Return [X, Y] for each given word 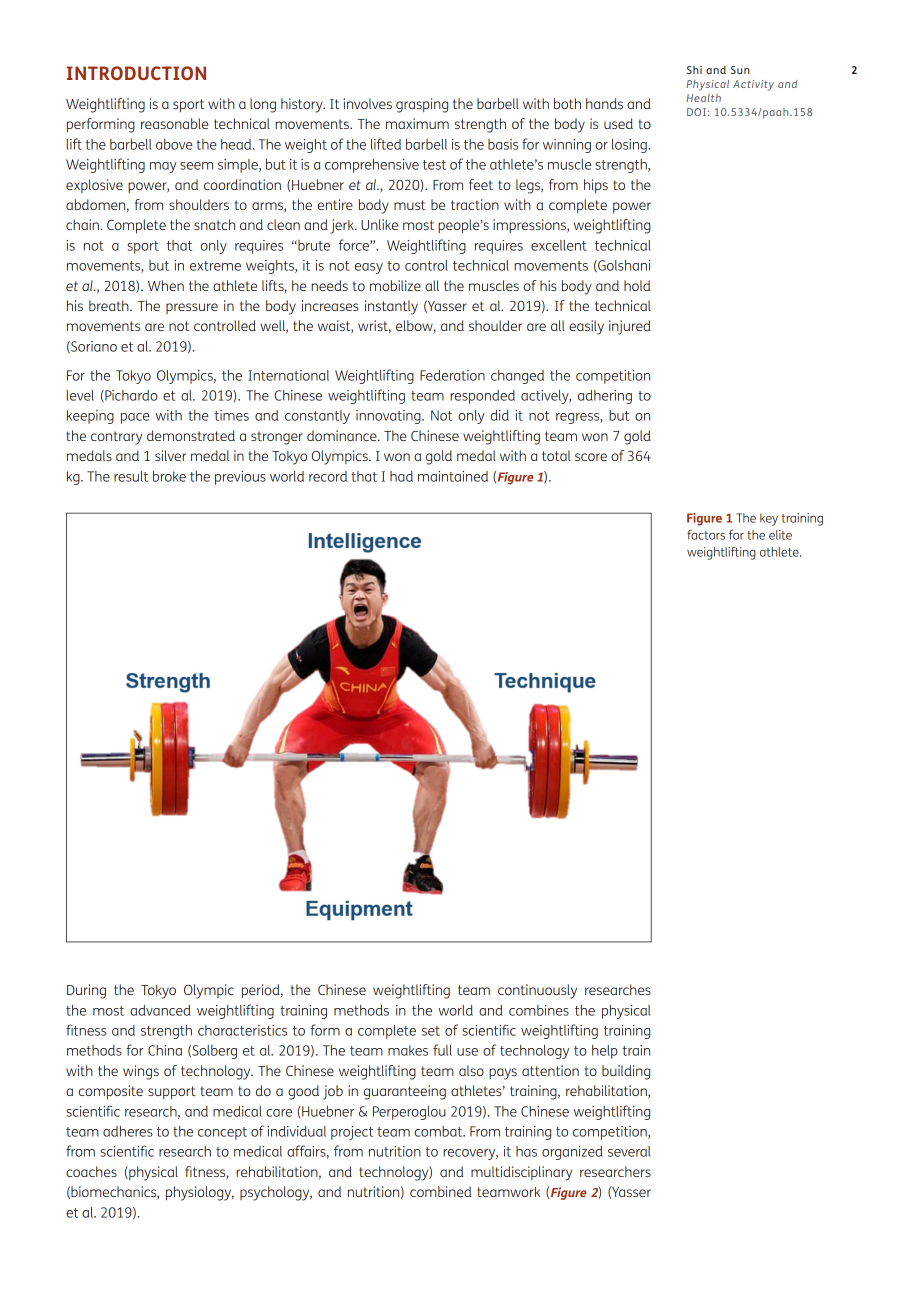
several [629, 1151]
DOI [696, 112]
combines [539, 1010]
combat [440, 1131]
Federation [452, 375]
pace [135, 418]
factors [706, 535]
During [86, 991]
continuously [537, 991]
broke [169, 476]
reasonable [175, 123]
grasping [422, 105]
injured [630, 327]
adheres [128, 1131]
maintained [453, 476]
